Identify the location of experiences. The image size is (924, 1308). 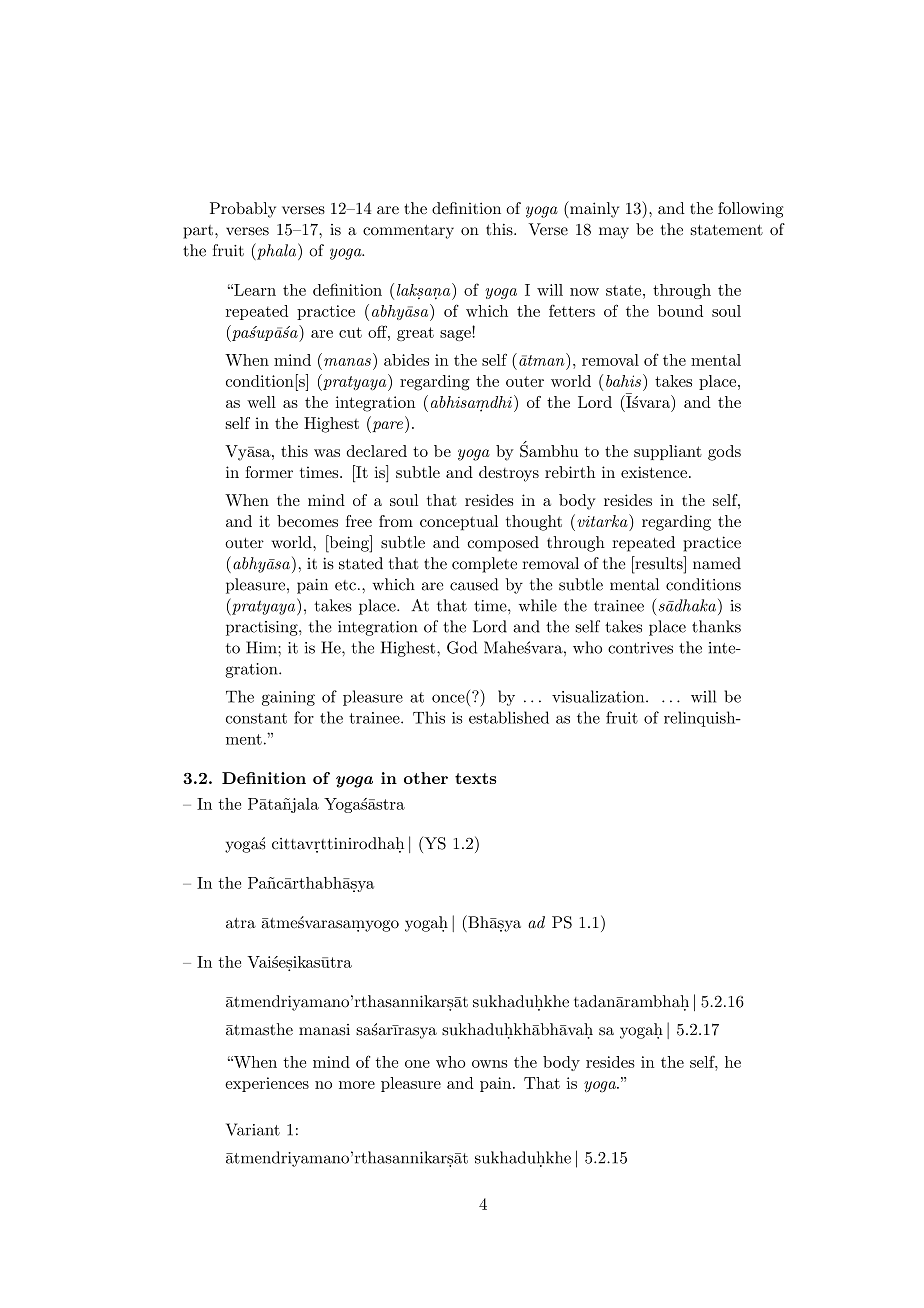
(267, 1084).
